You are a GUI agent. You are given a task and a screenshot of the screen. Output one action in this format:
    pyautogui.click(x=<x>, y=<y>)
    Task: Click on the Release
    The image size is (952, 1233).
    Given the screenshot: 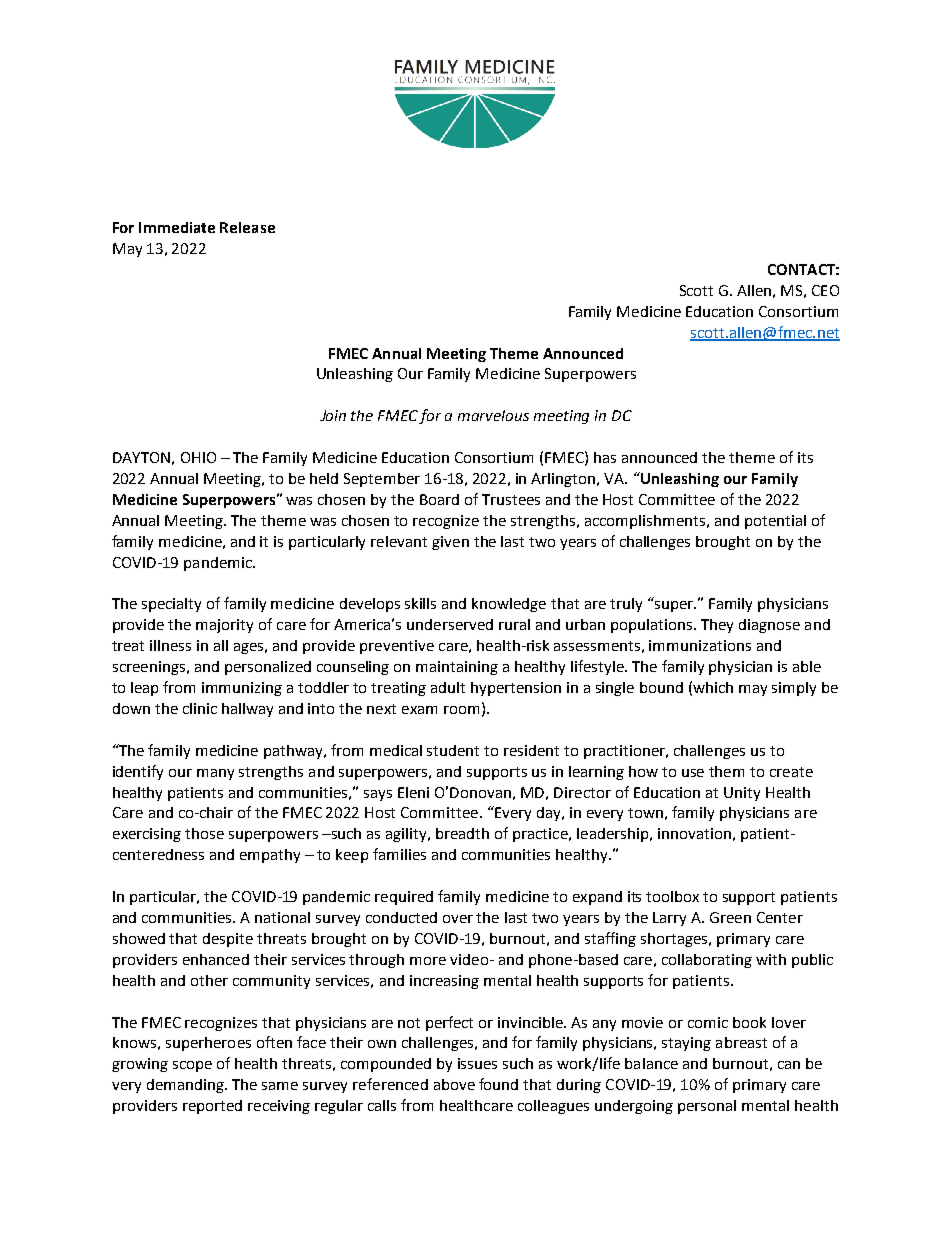 What is the action you would take?
    pyautogui.click(x=247, y=227)
